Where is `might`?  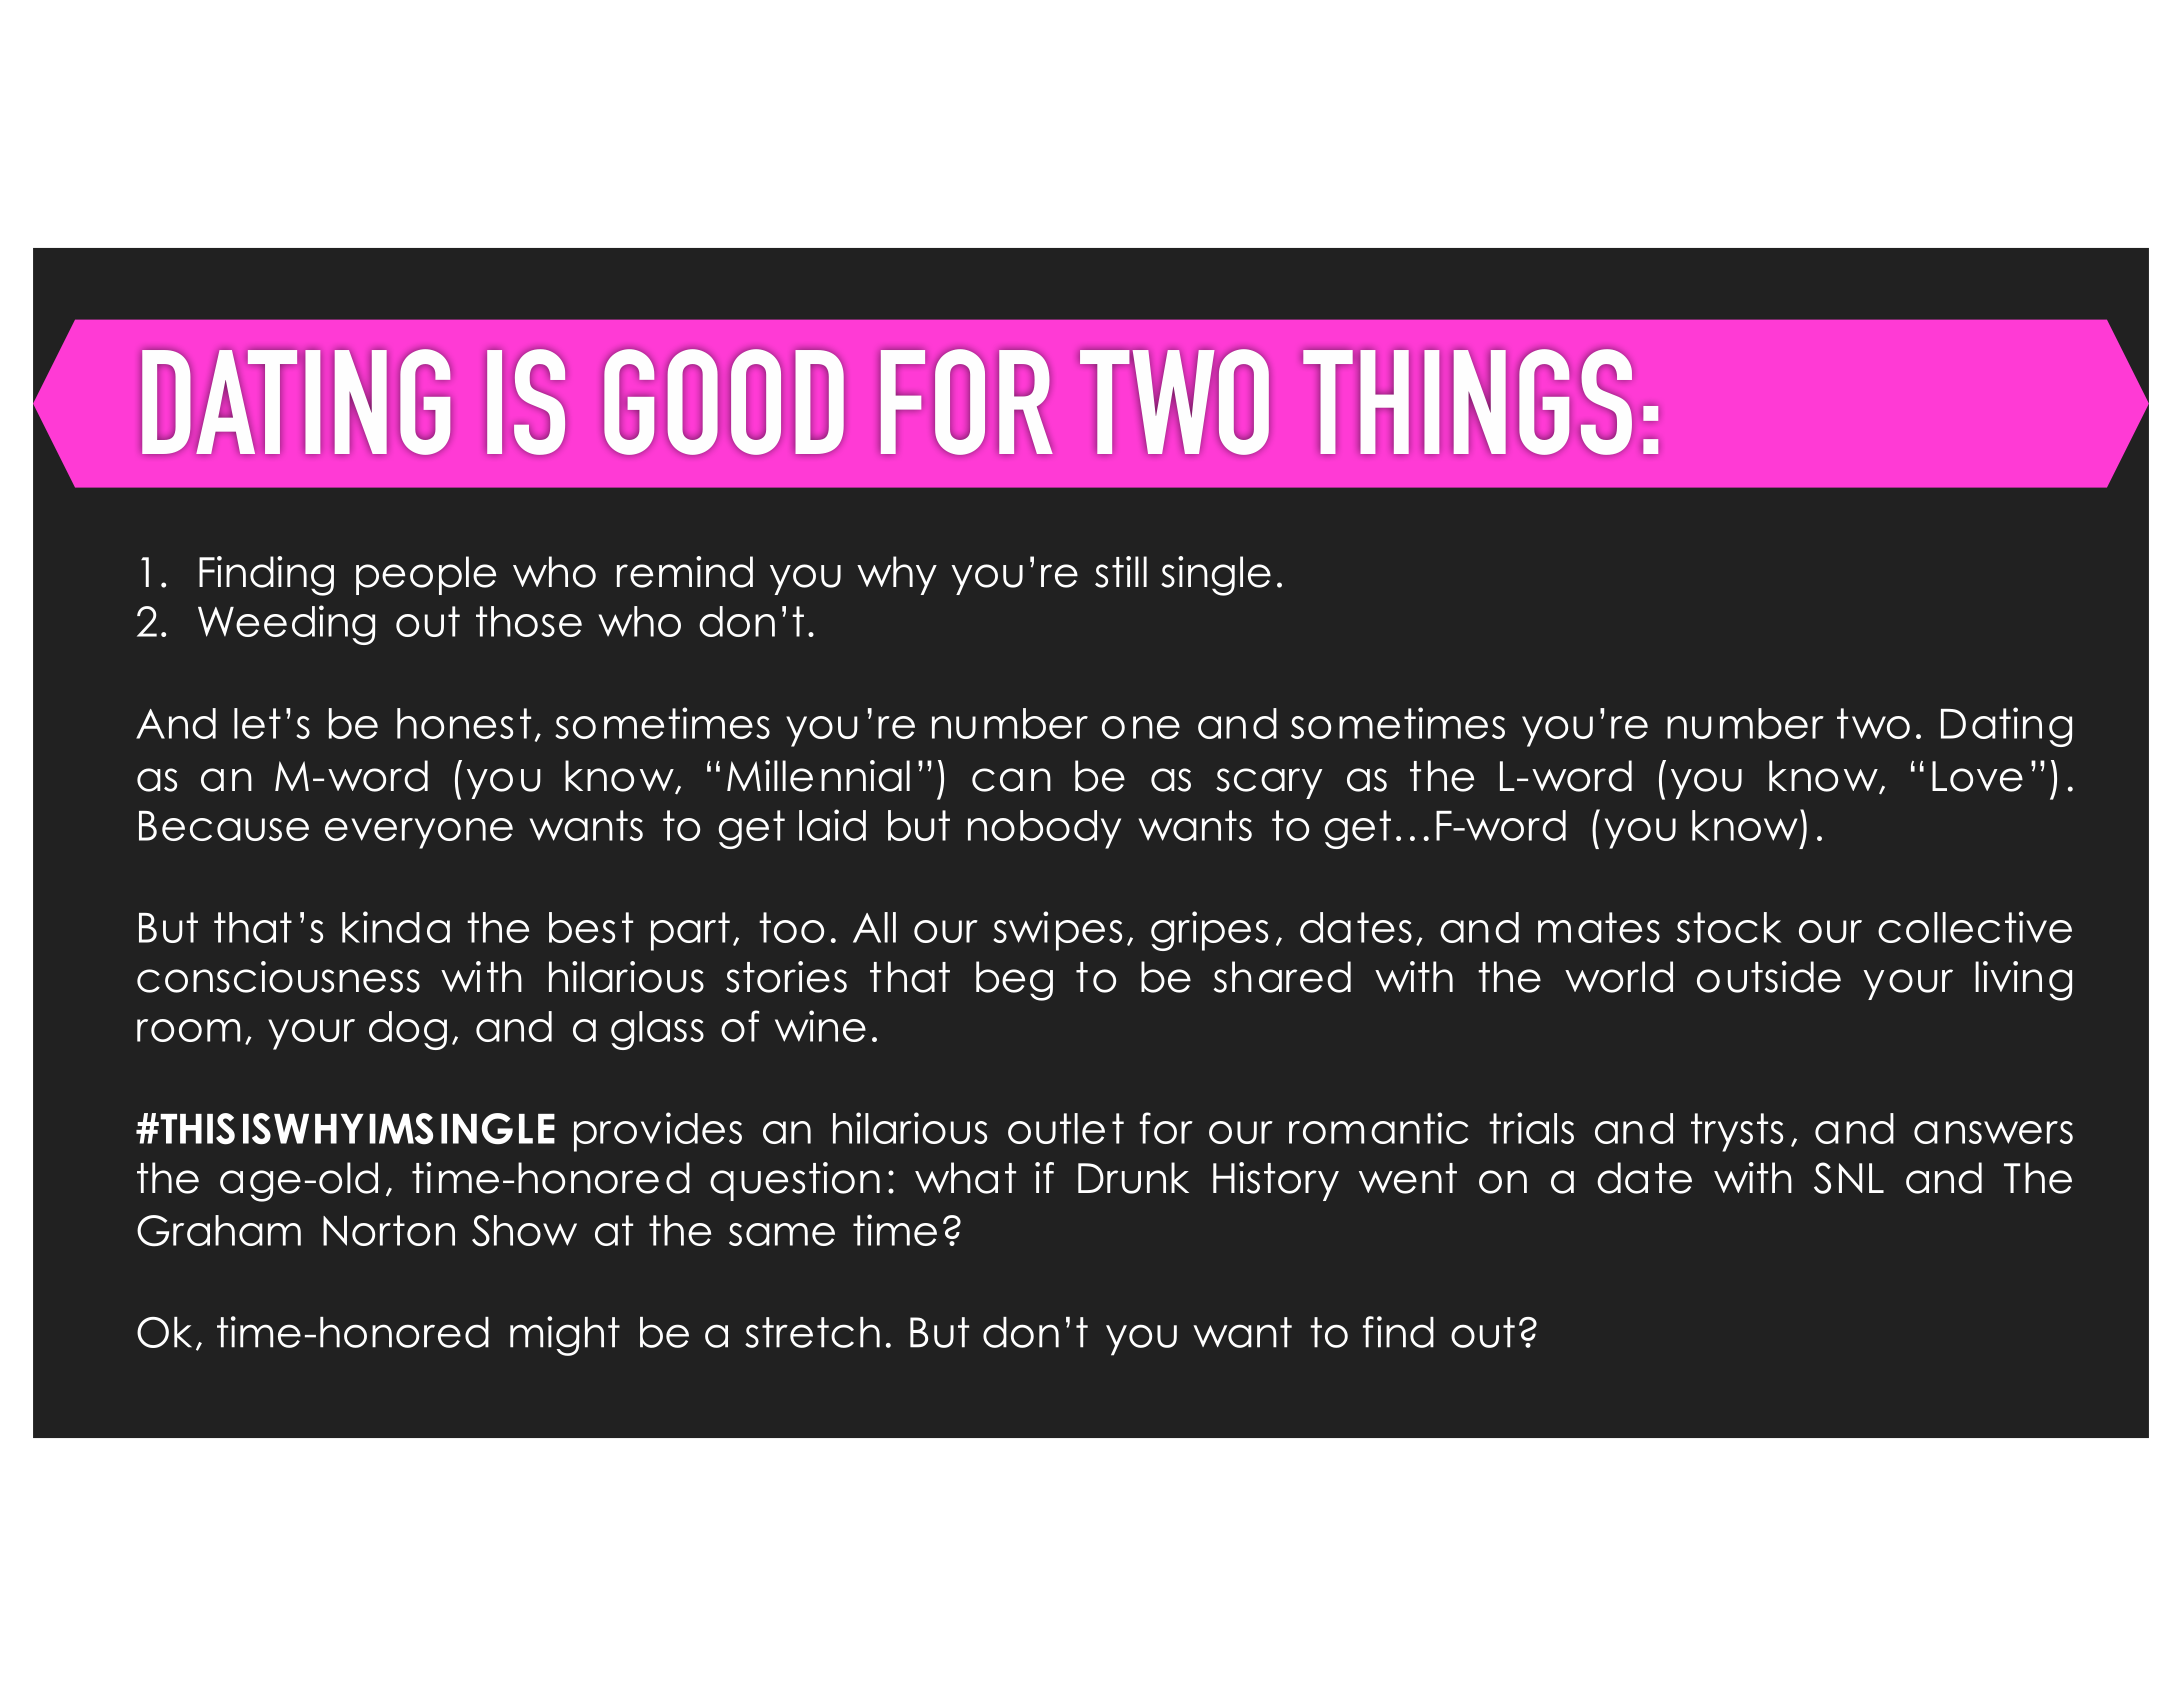 might is located at coordinates (565, 1336).
